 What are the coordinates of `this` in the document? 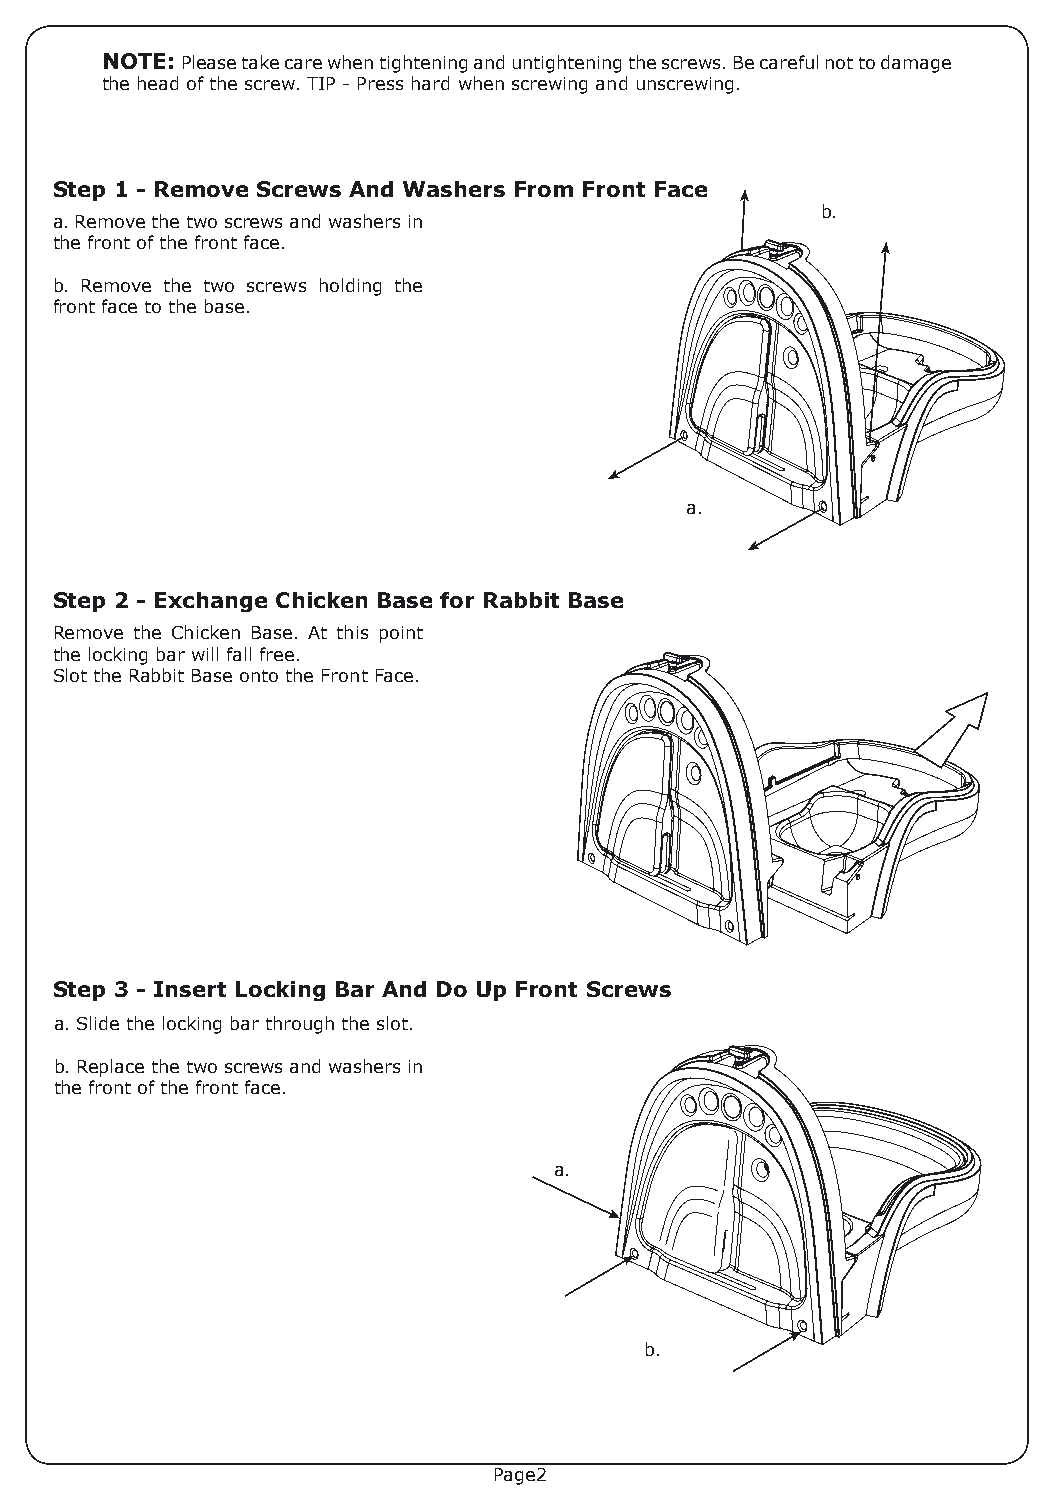 It's located at (352, 632).
